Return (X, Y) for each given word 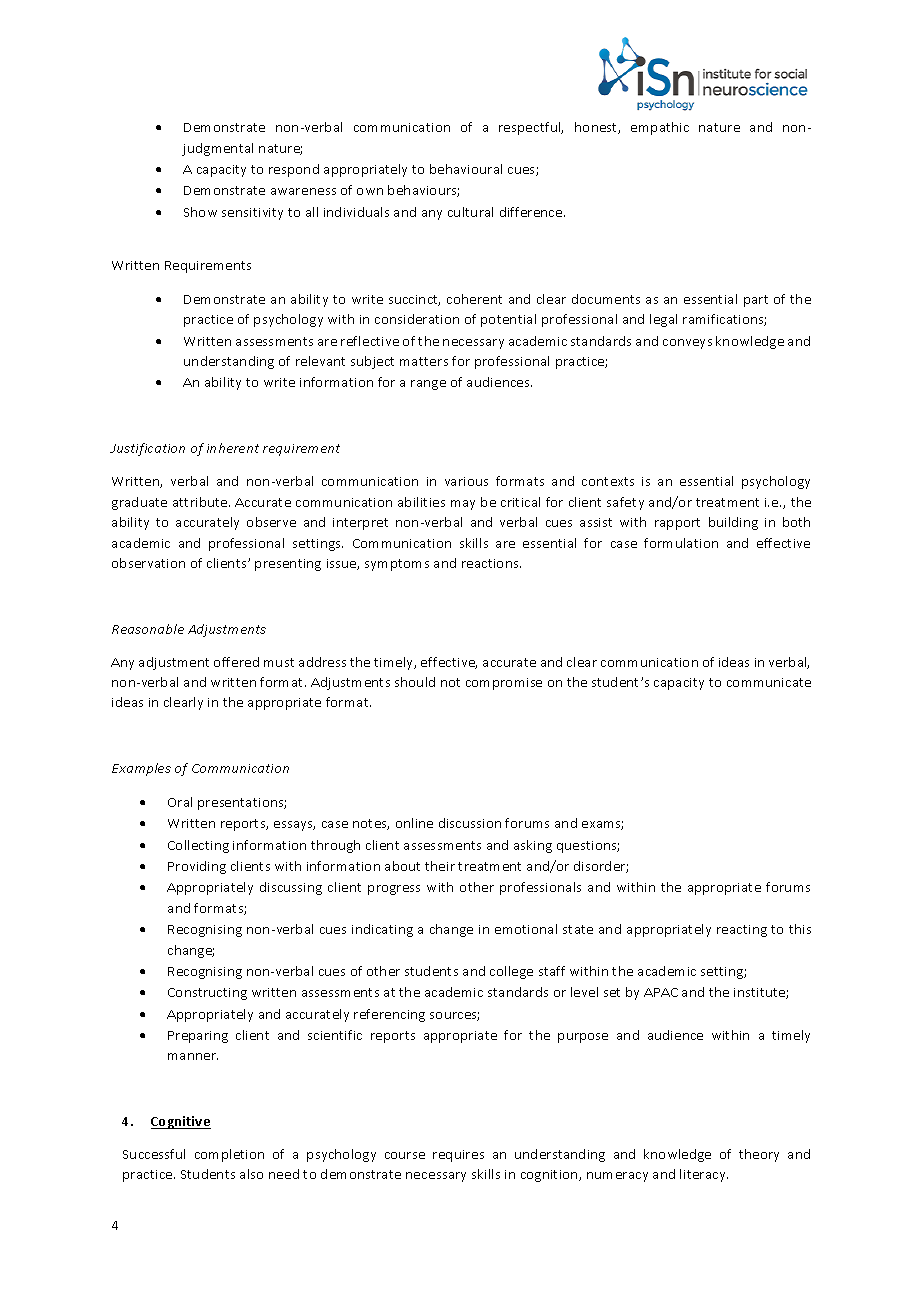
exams (602, 825)
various (466, 481)
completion (229, 1155)
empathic (660, 128)
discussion (470, 823)
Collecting (198, 846)
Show (200, 212)
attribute (201, 502)
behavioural (466, 169)
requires (458, 1156)
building (733, 523)
